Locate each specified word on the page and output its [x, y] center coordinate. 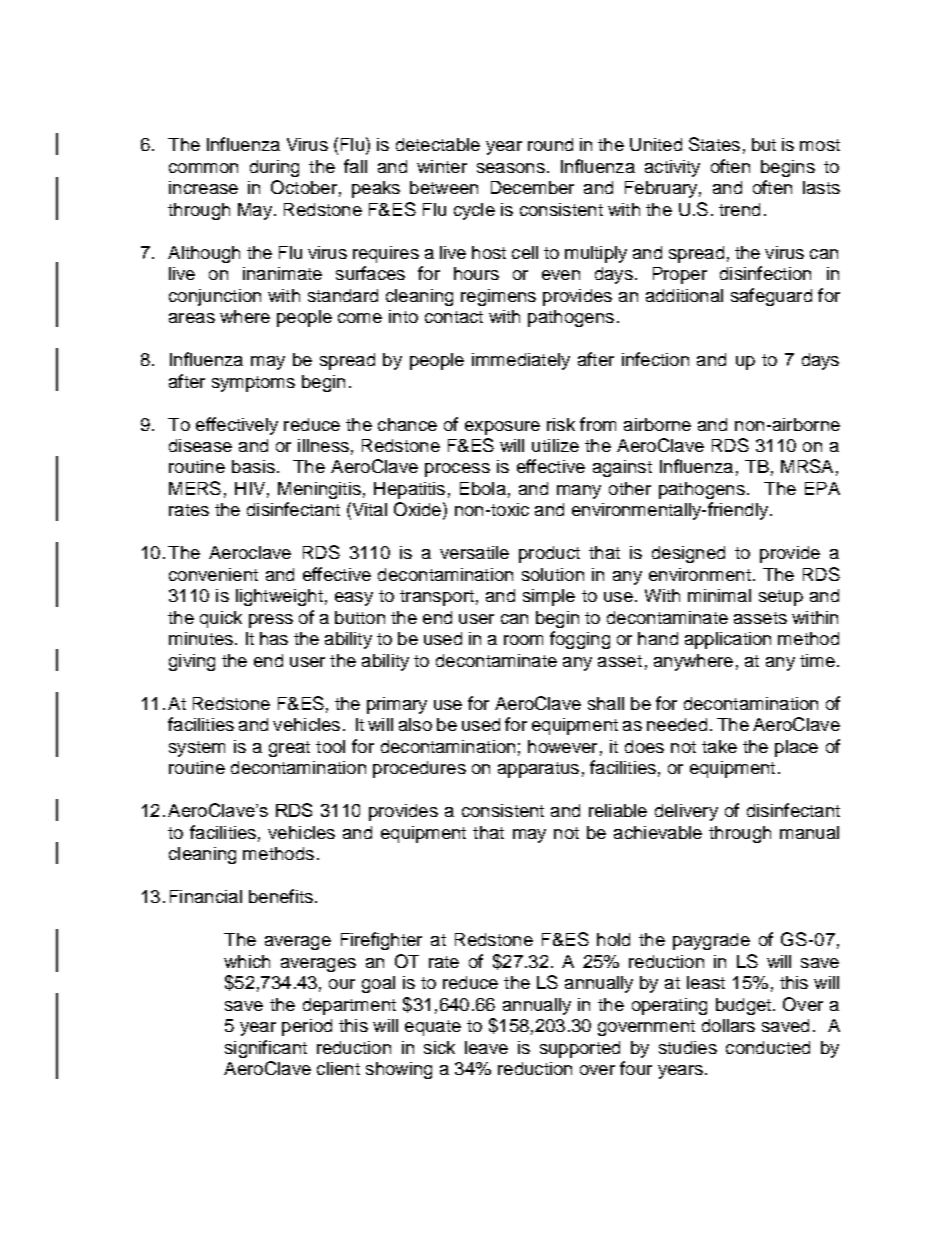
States [714, 144]
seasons [511, 168]
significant [266, 1049]
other [630, 488]
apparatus [538, 770]
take [719, 746]
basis [253, 466]
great [289, 749]
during [274, 168]
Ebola [483, 488]
